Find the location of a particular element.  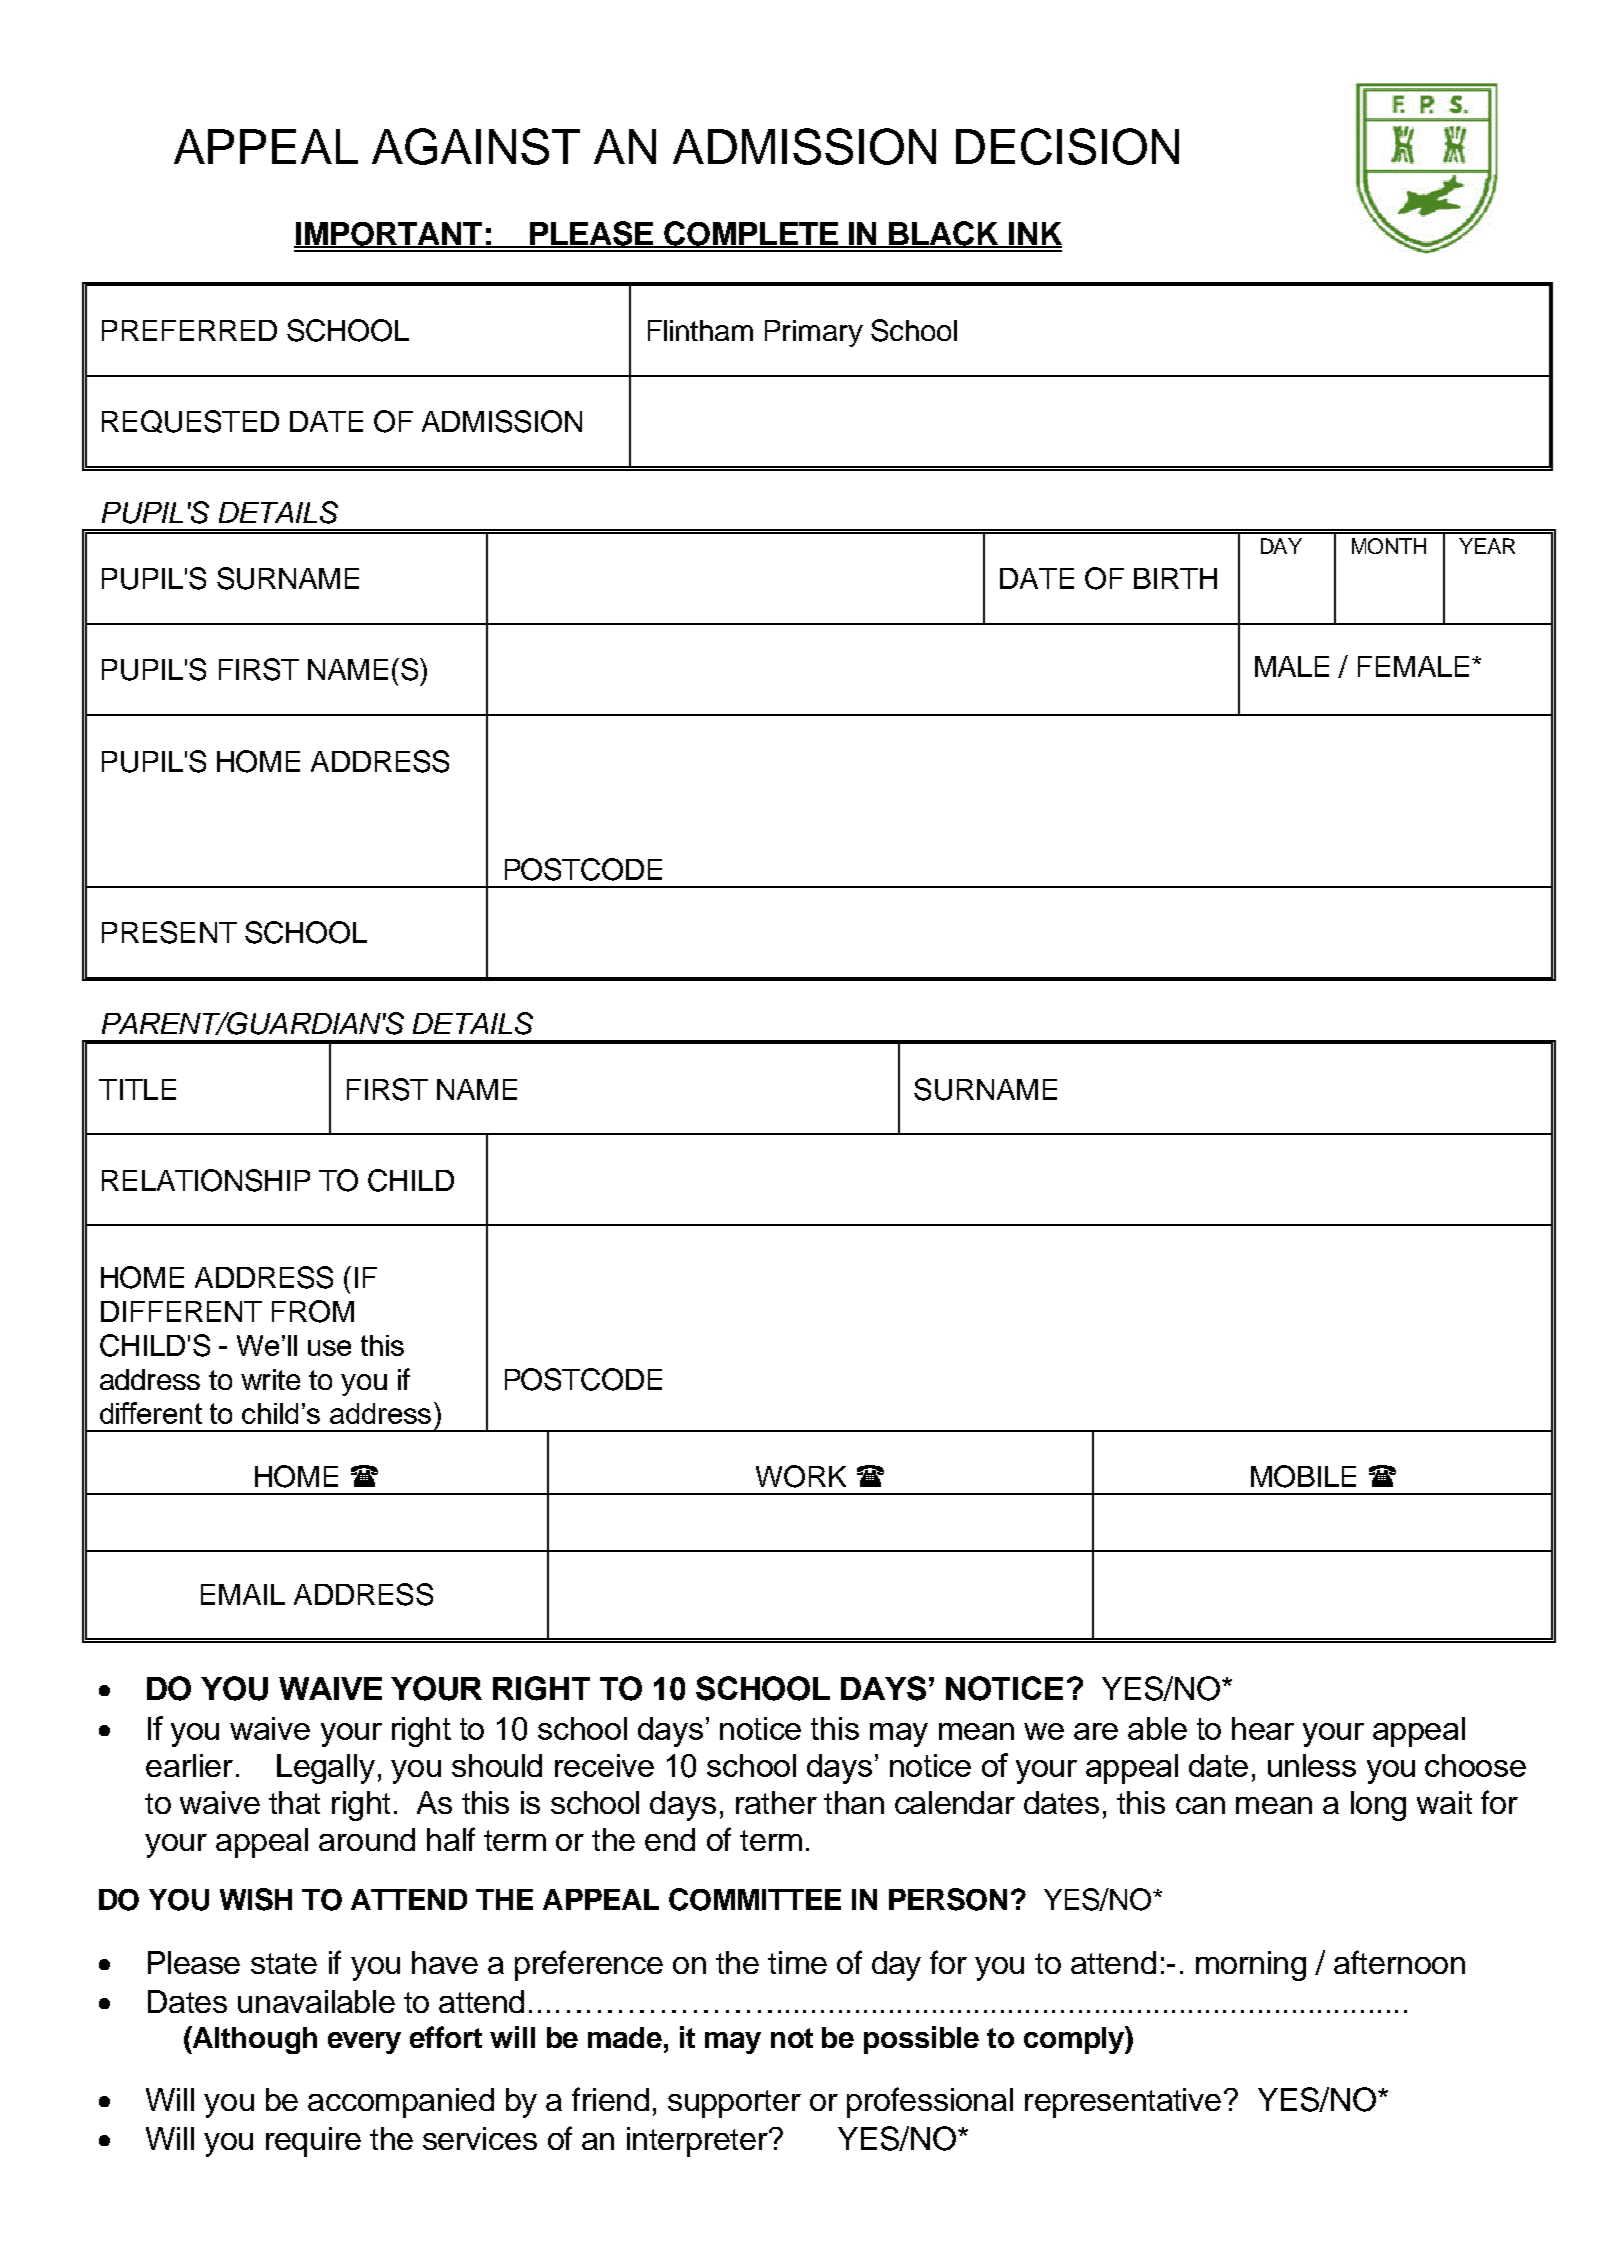

supporter is located at coordinates (734, 2104).
